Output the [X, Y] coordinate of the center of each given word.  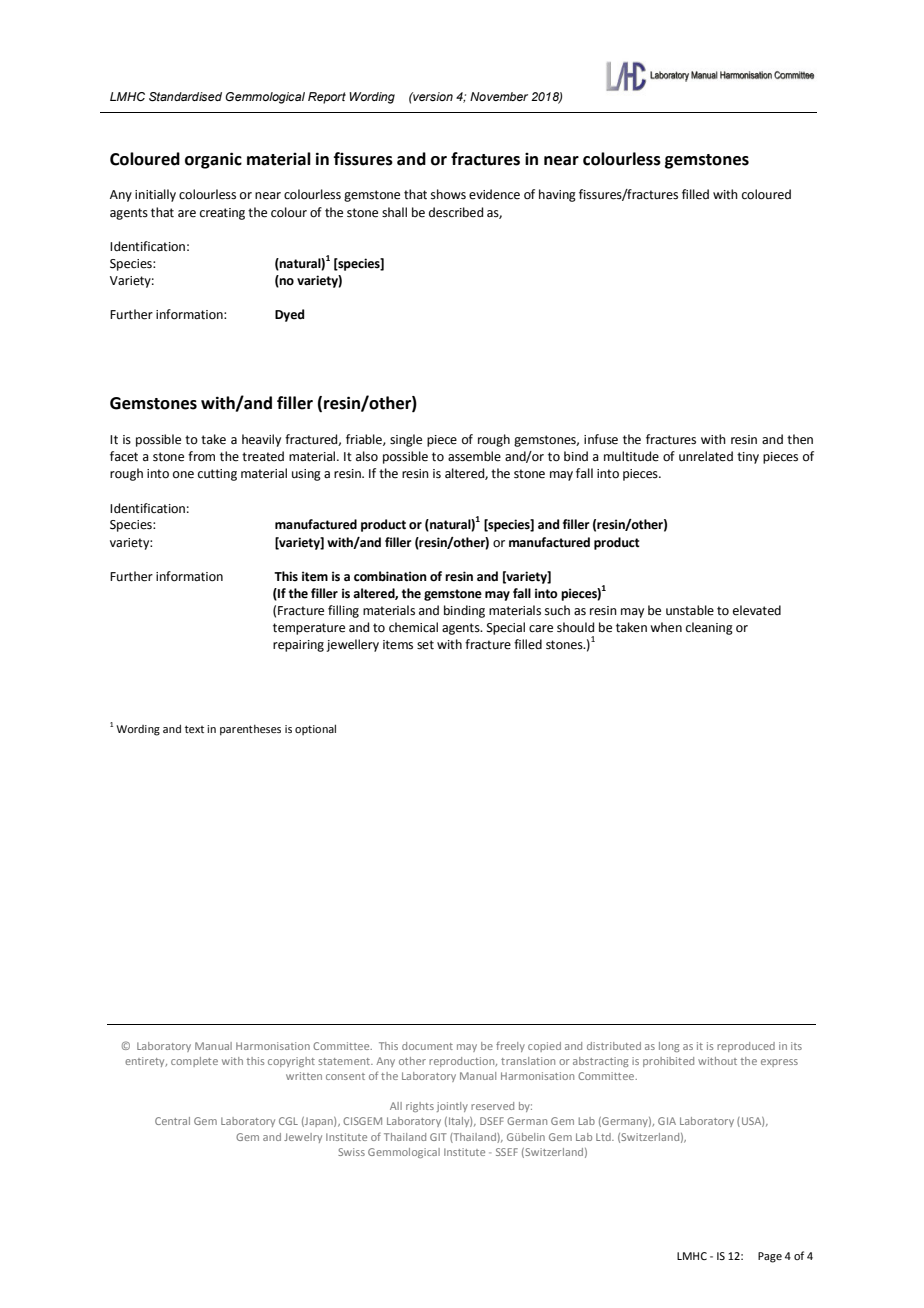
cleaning [709, 628]
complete [194, 1062]
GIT [438, 1137]
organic [213, 160]
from [201, 456]
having [557, 195]
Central [172, 1121]
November [499, 96]
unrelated [706, 456]
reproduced [746, 1047]
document [427, 1046]
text [194, 729]
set [425, 645]
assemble [474, 456]
